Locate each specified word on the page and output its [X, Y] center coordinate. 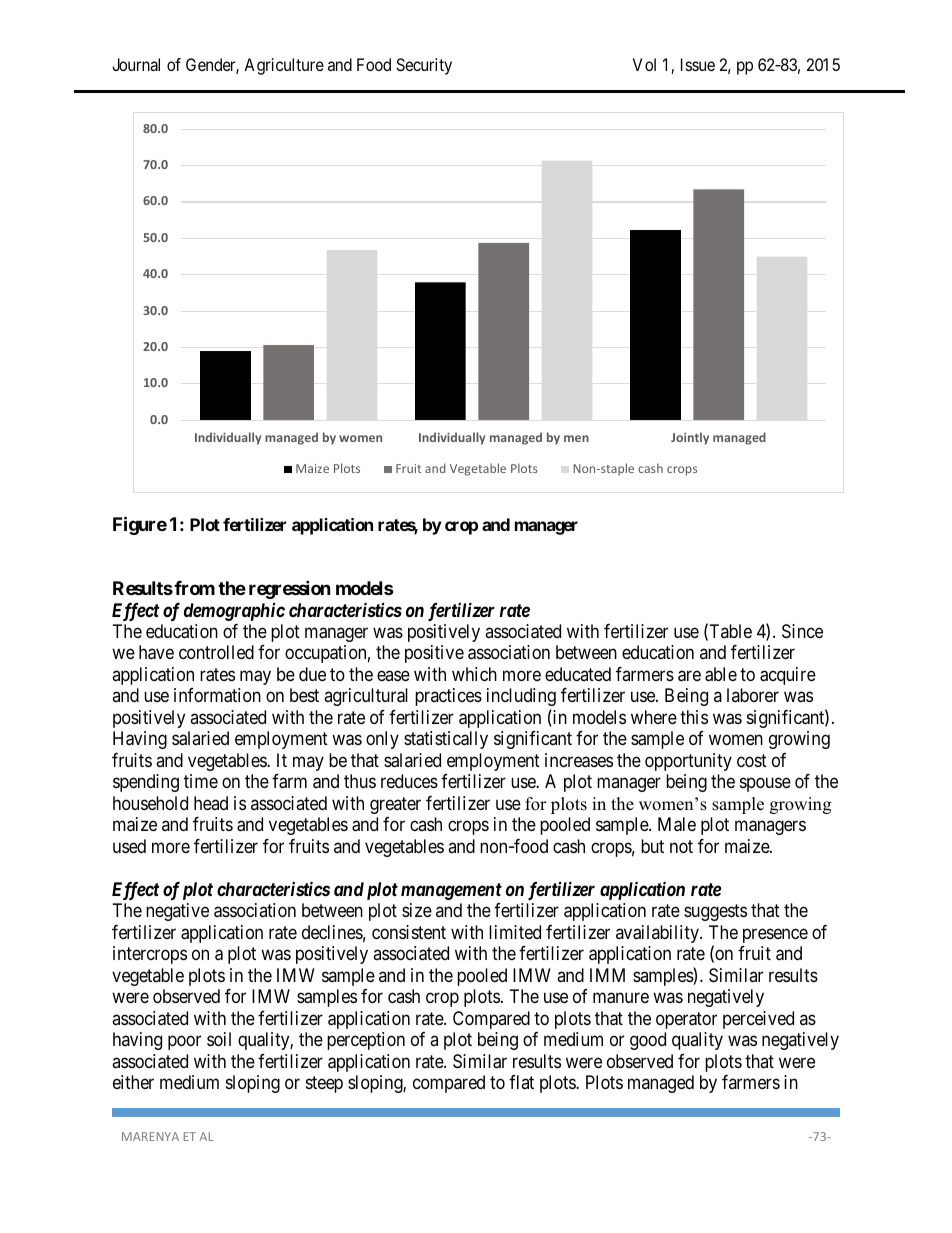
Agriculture [284, 66]
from [194, 588]
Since [802, 631]
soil [219, 1039]
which [474, 674]
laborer [753, 695]
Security [424, 66]
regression [290, 589]
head [211, 803]
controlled [216, 652]
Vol [644, 64]
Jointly [690, 438]
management [451, 891]
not [681, 846]
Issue [698, 64]
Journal [136, 64]
